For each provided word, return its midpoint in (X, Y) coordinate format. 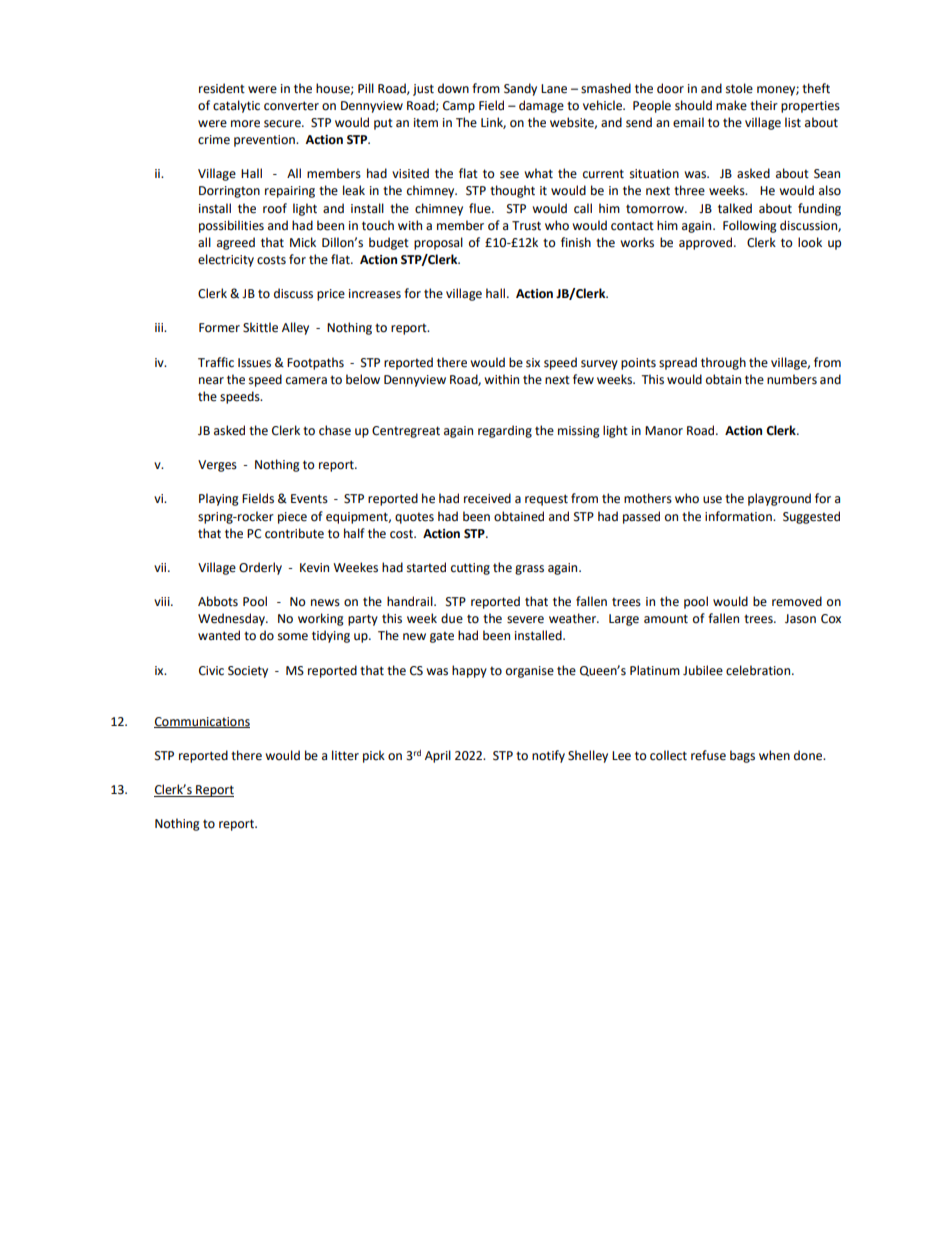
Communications (202, 722)
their (764, 105)
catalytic (236, 106)
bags (742, 756)
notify (548, 756)
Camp (459, 107)
